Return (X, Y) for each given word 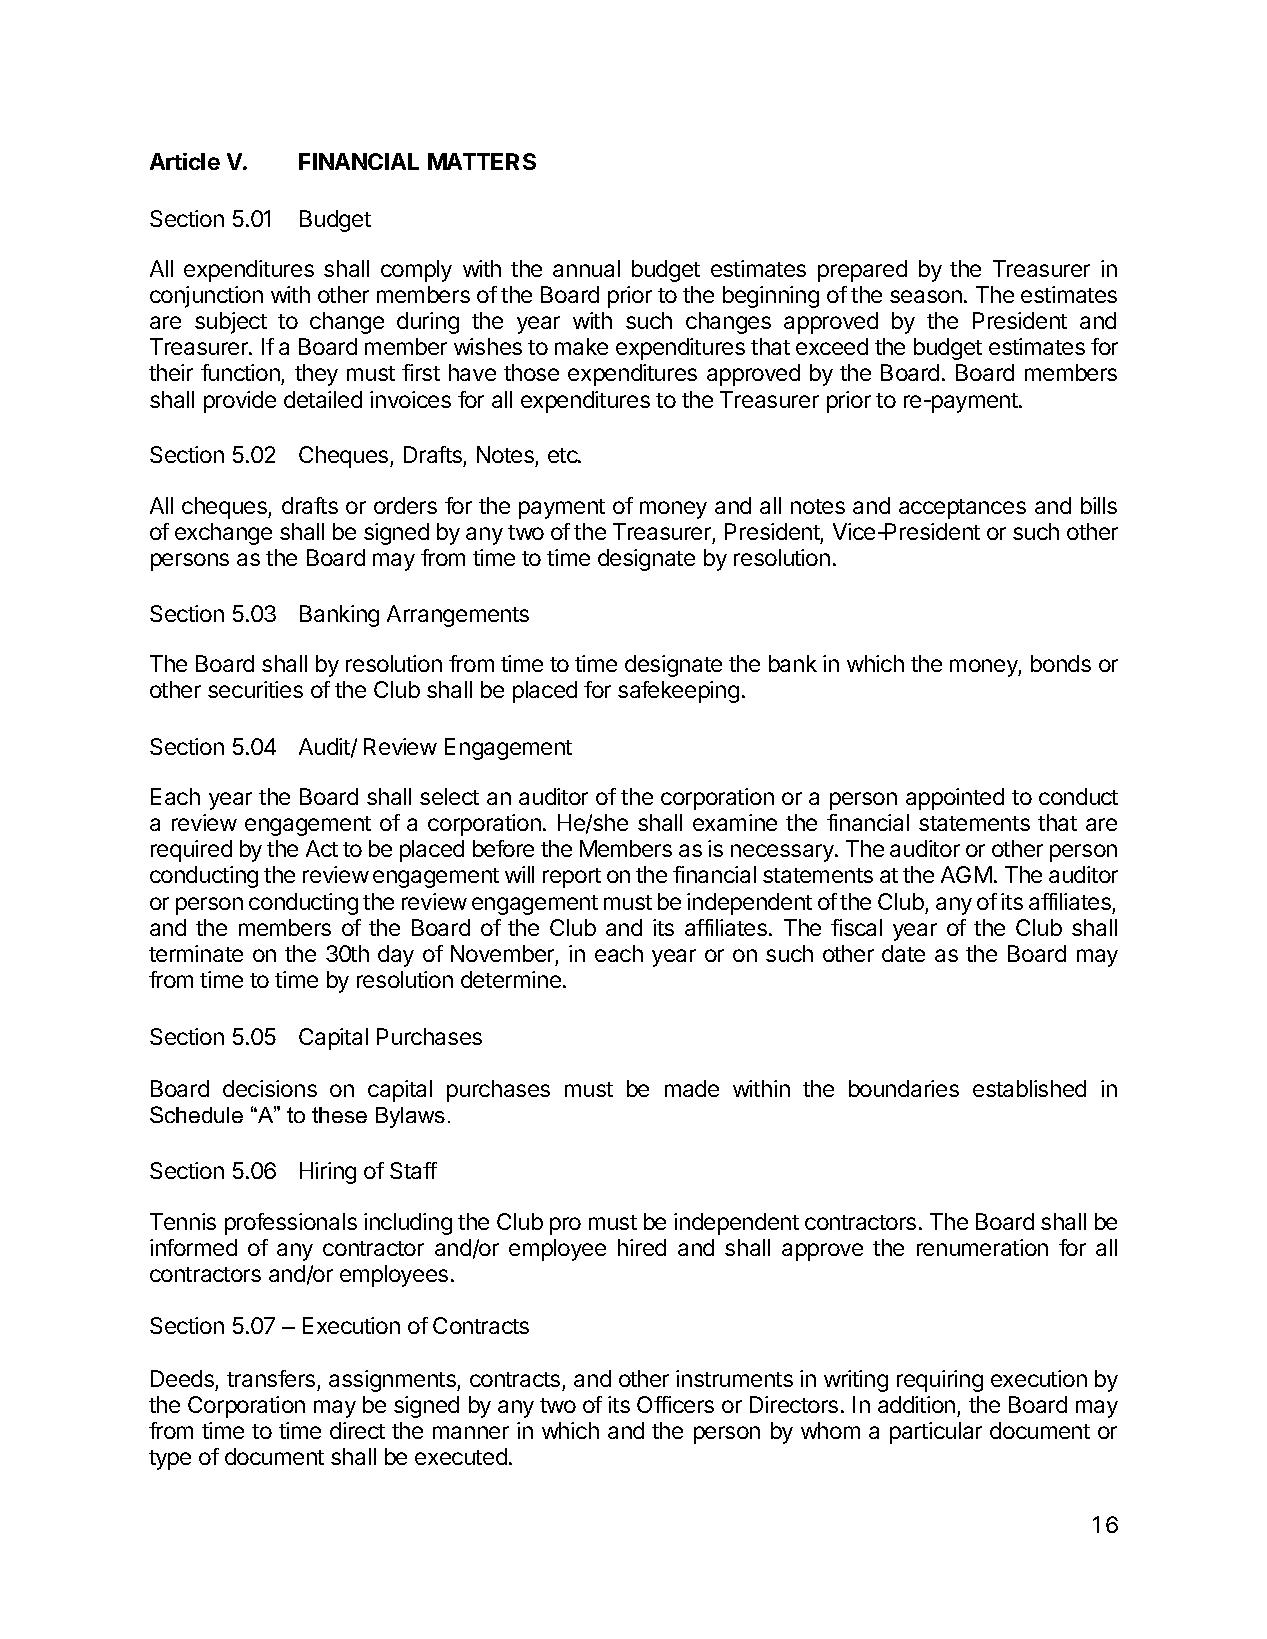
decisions (270, 1088)
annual (586, 268)
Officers (675, 1404)
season (926, 296)
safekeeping (678, 692)
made (692, 1088)
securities (255, 689)
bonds (1061, 663)
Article (185, 161)
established (1029, 1088)
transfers (271, 1378)
